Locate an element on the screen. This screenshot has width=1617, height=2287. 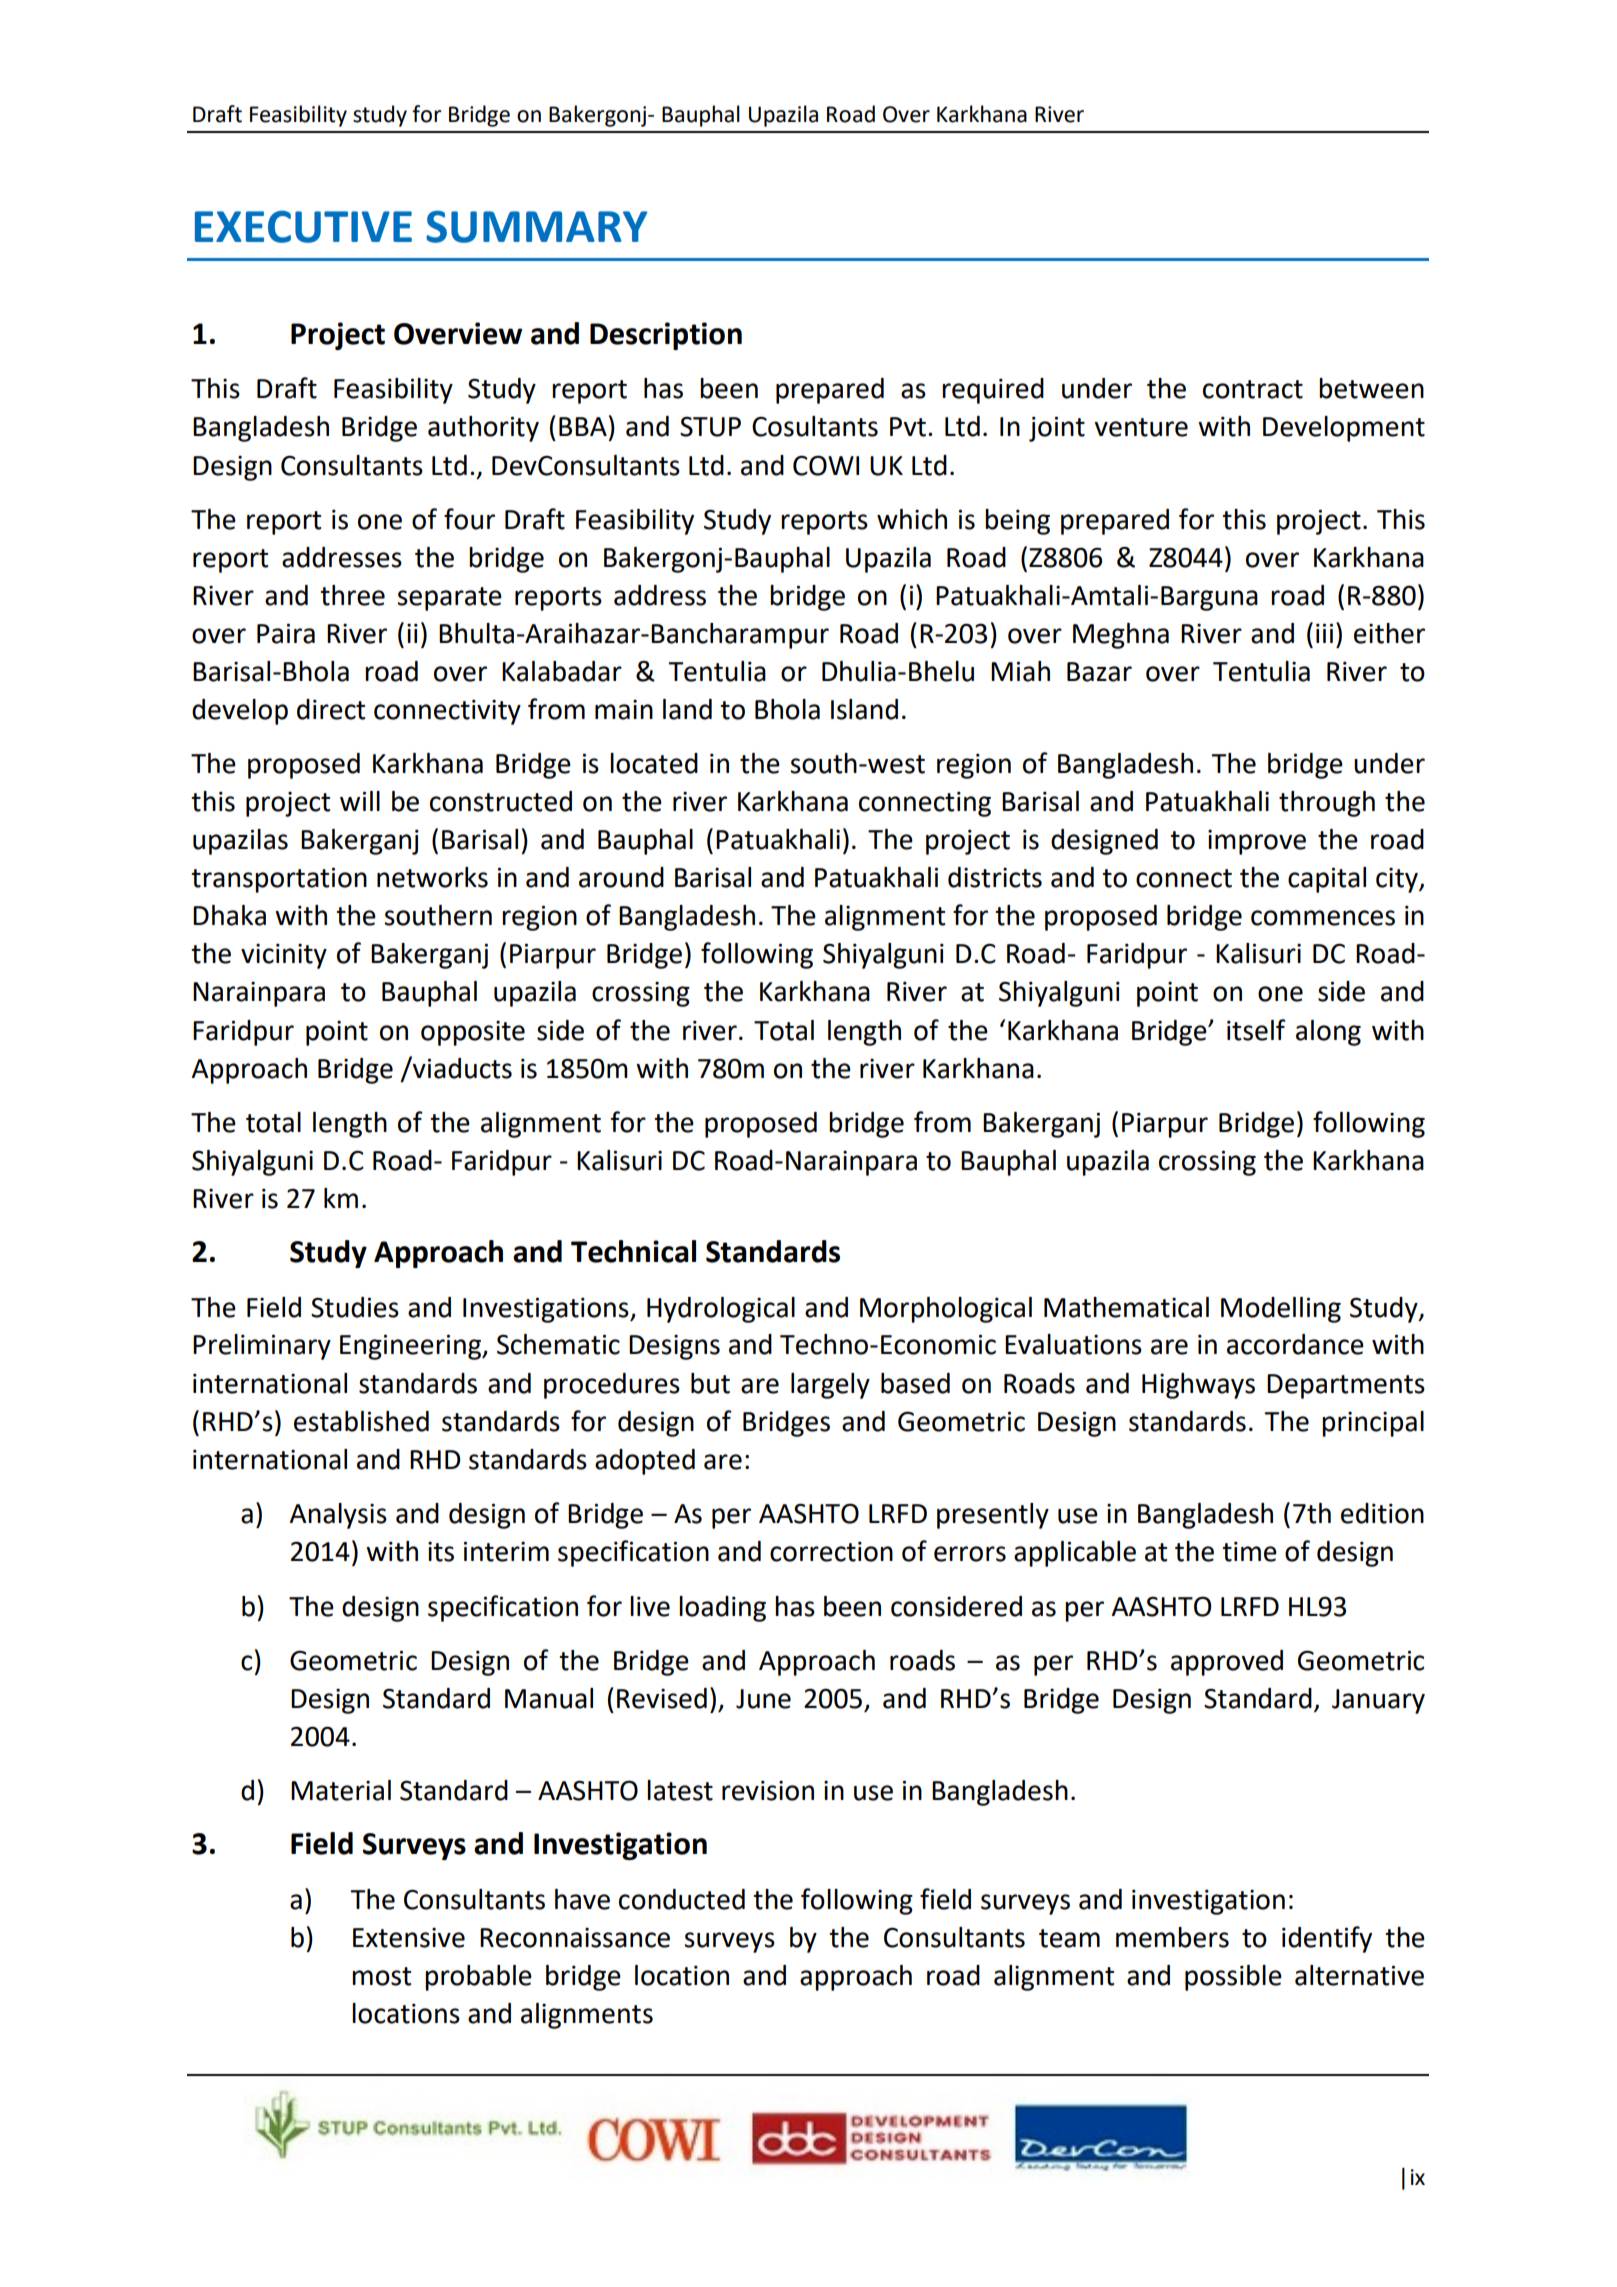
Extensive is located at coordinates (409, 1937).
